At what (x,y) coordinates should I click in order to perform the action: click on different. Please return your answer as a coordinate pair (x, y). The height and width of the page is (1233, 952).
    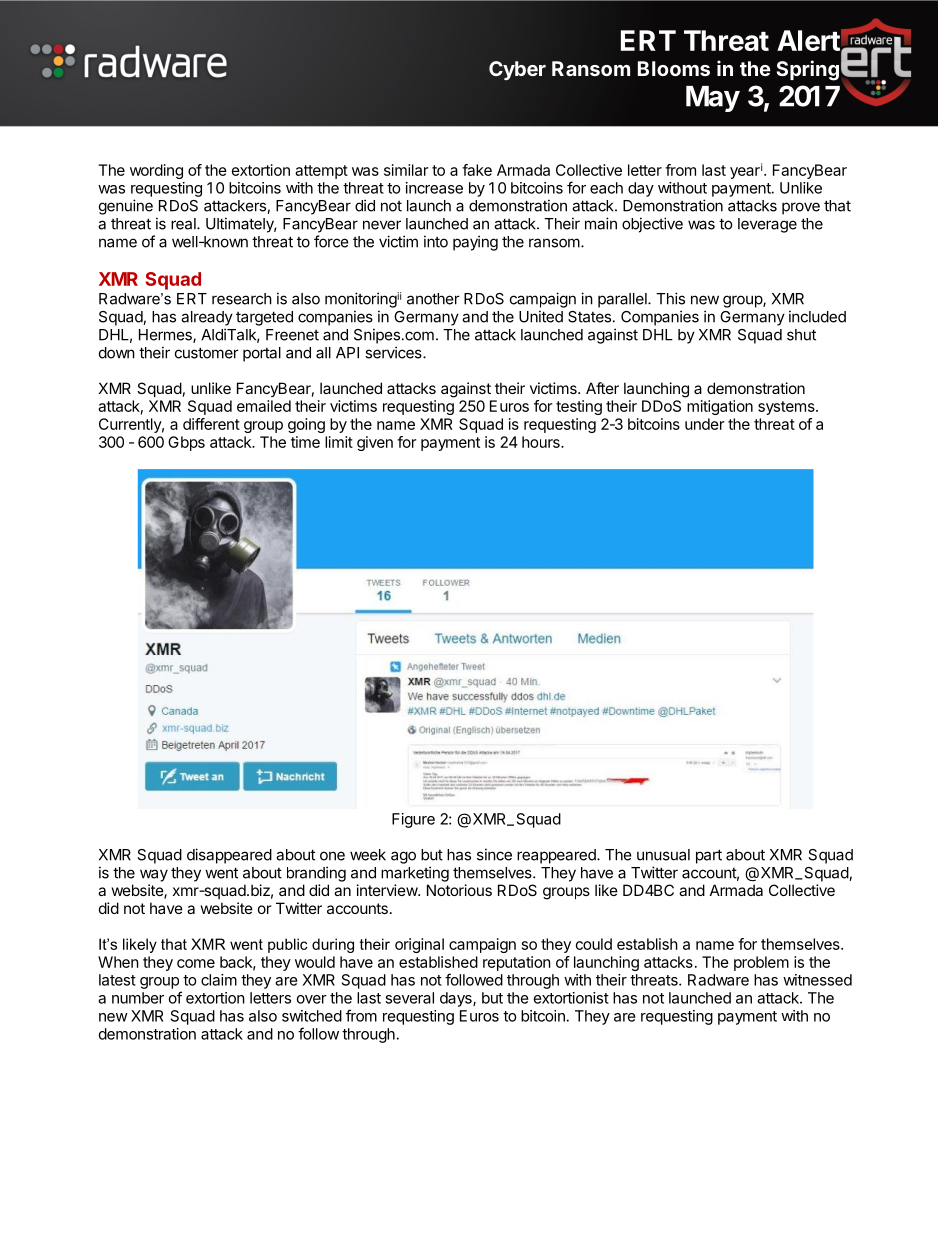
    Looking at the image, I should click on (211, 424).
